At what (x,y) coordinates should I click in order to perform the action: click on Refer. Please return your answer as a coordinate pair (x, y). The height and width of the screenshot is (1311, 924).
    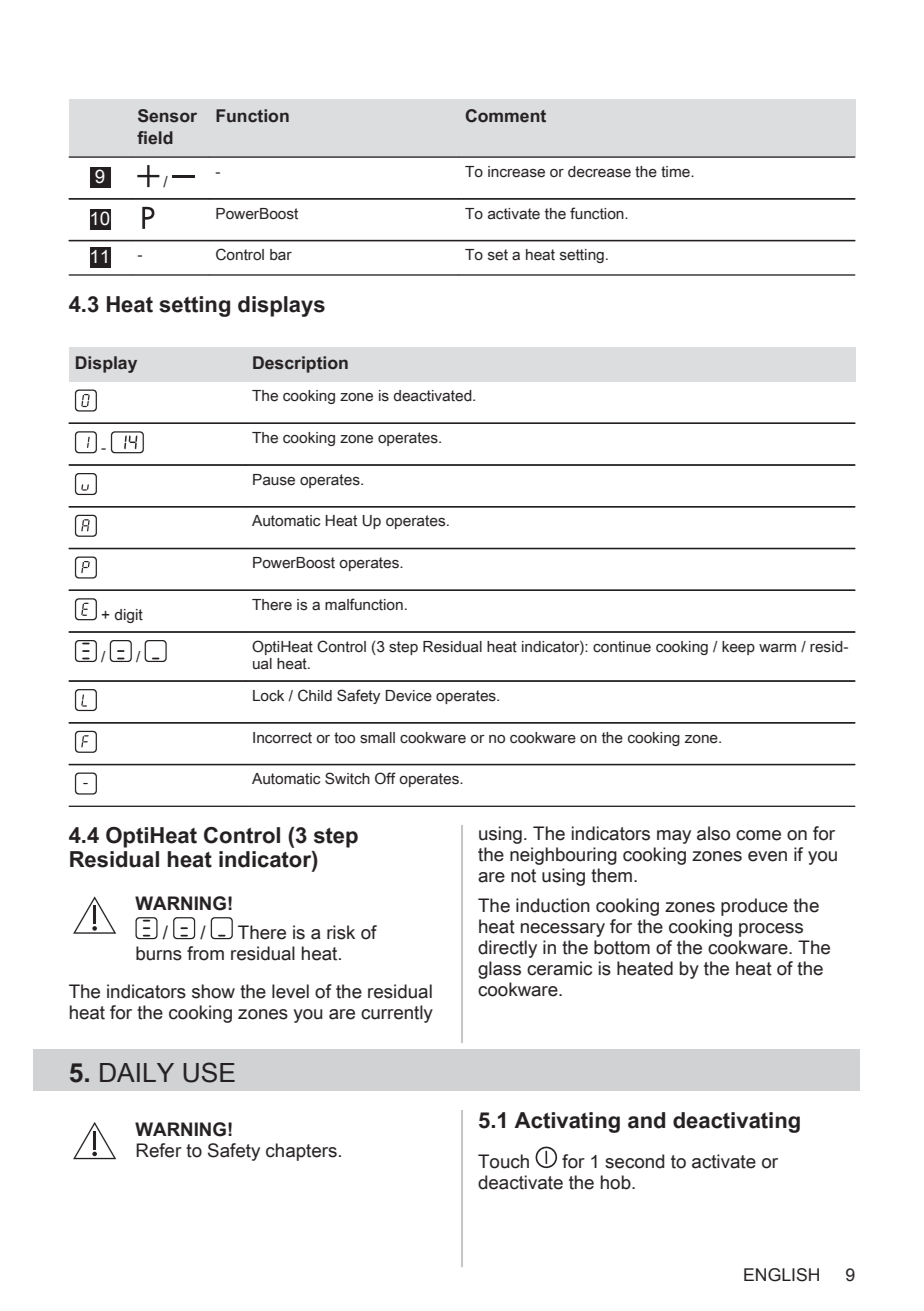
    Looking at the image, I should click on (159, 1150).
